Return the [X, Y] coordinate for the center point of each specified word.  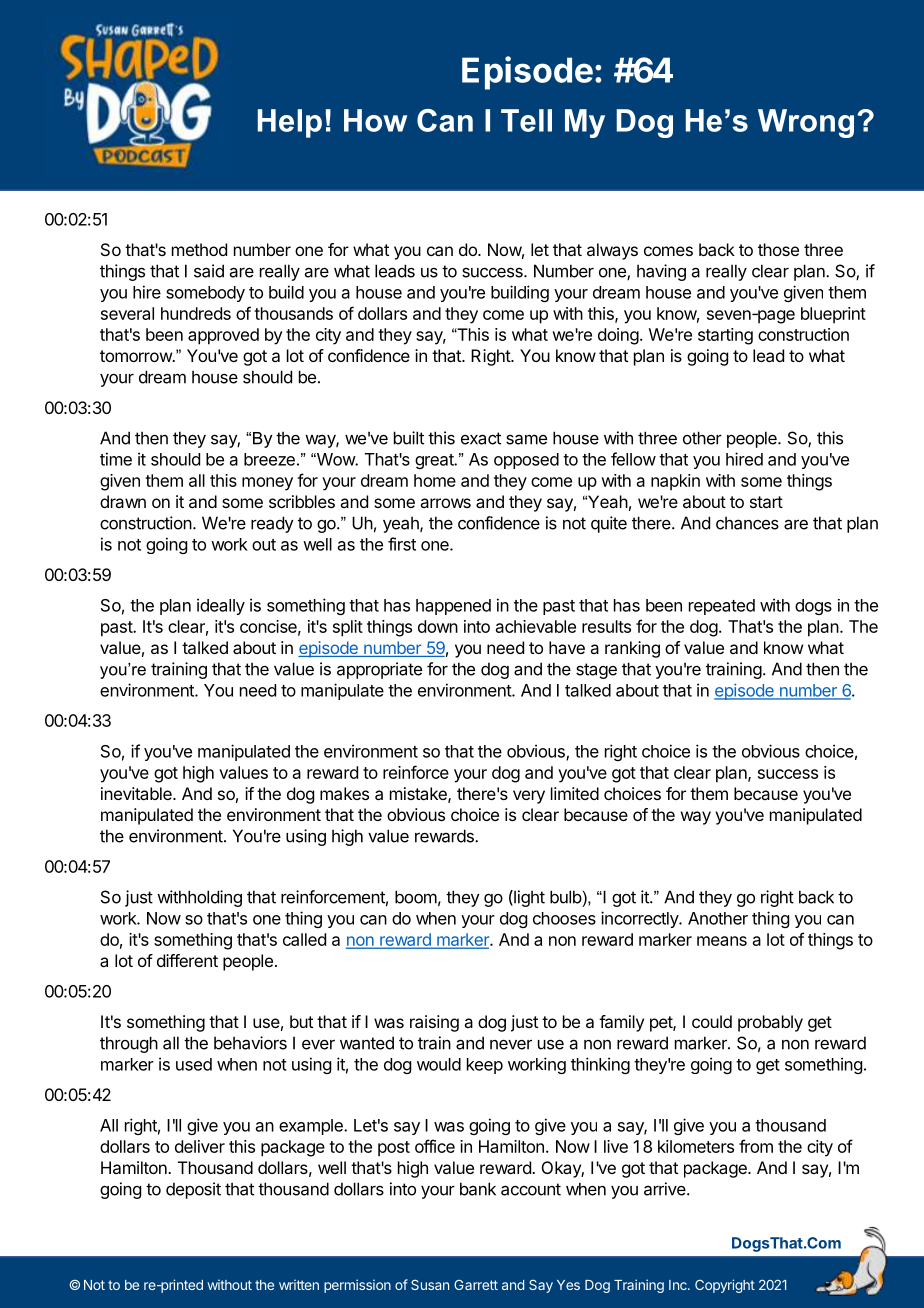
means [722, 941]
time [116, 459]
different [187, 960]
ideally [221, 606]
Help [290, 123]
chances [747, 523]
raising [434, 1023]
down [438, 626]
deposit [193, 1190]
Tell [526, 120]
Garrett [476, 1285]
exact [481, 438]
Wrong [806, 123]
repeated [722, 607]
